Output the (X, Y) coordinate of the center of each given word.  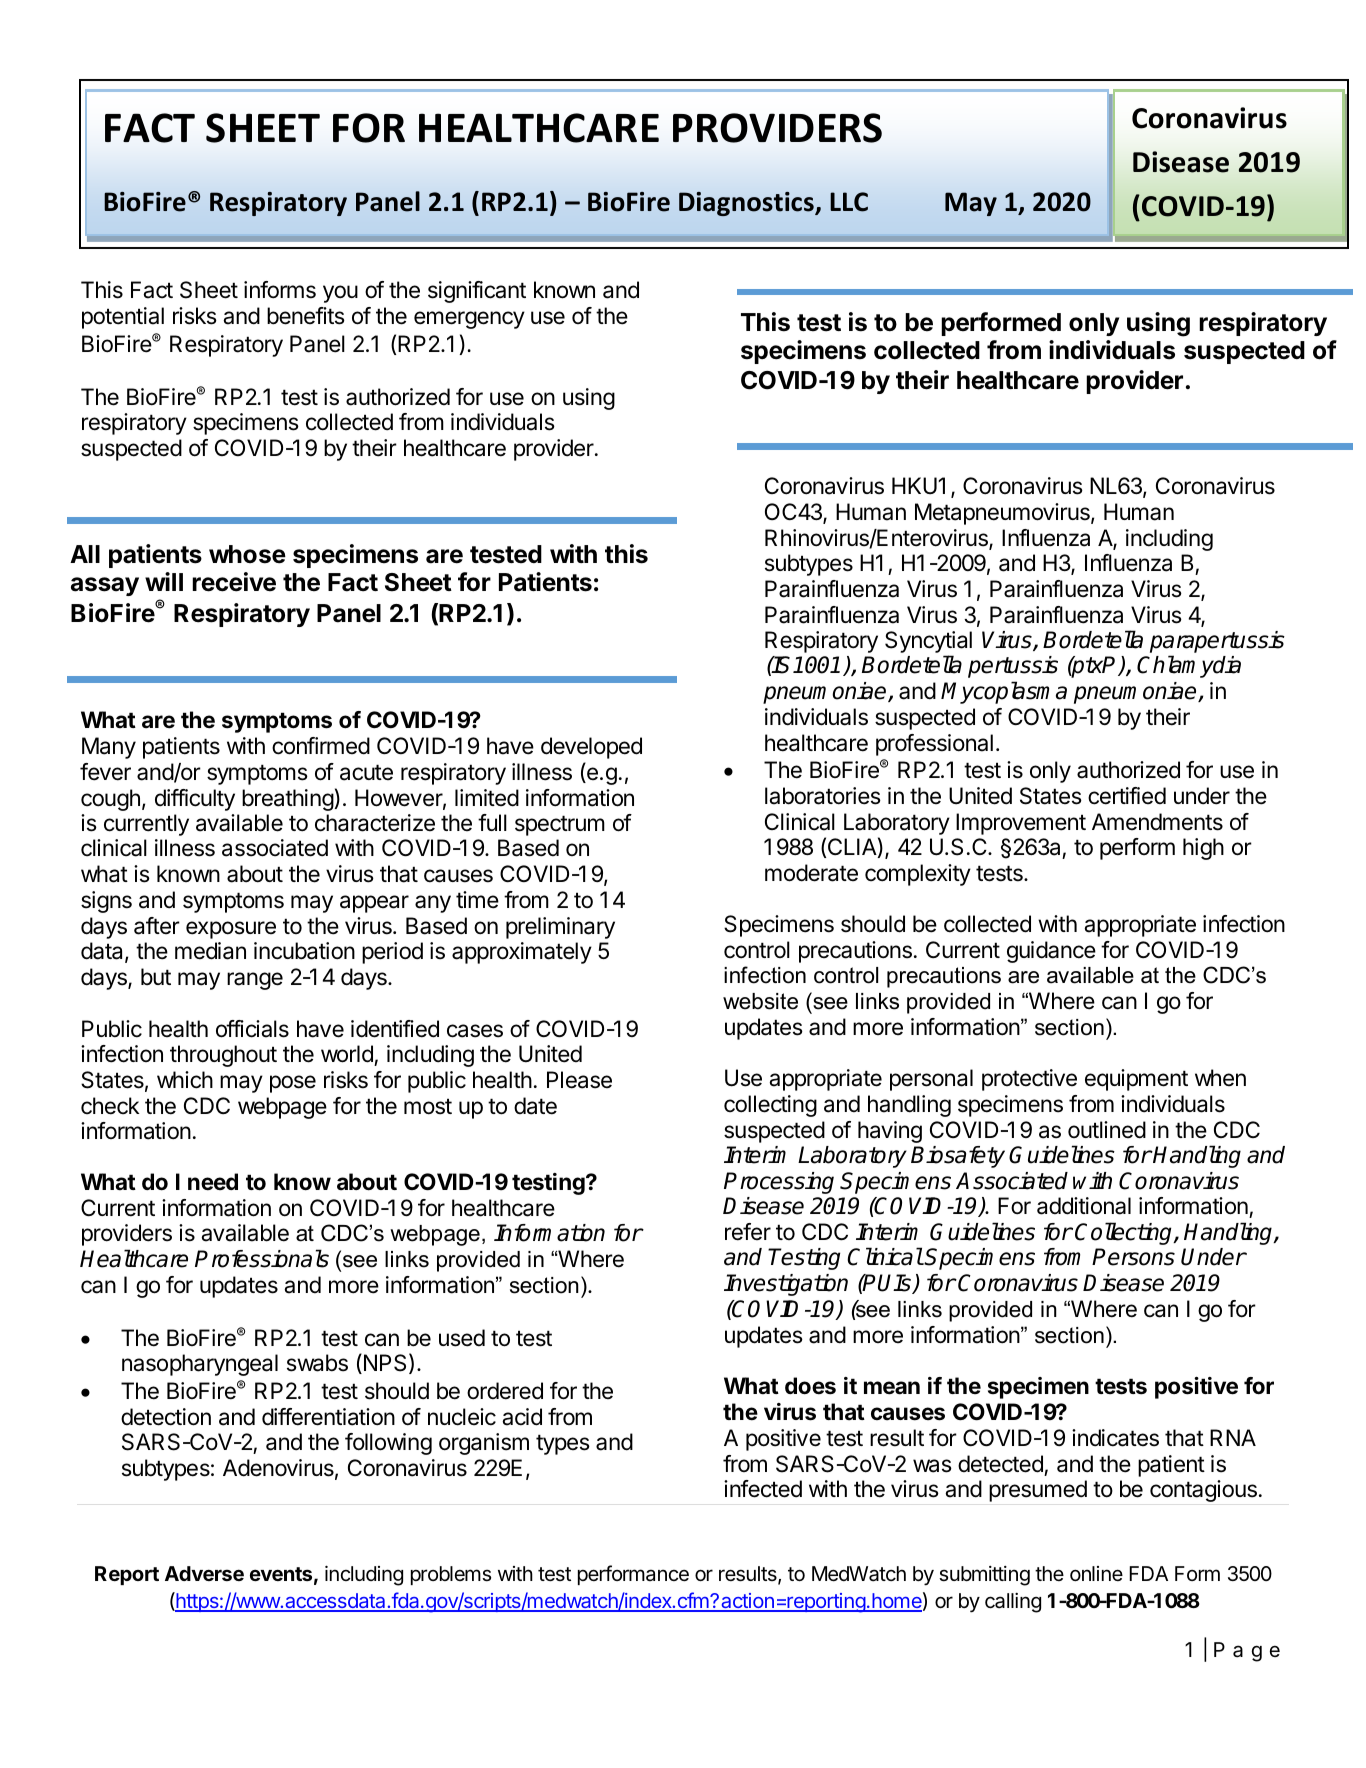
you (340, 294)
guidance (1051, 952)
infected (763, 1489)
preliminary (560, 928)
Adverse (204, 1573)
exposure (231, 930)
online (1096, 1573)
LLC (849, 202)
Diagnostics (747, 204)
